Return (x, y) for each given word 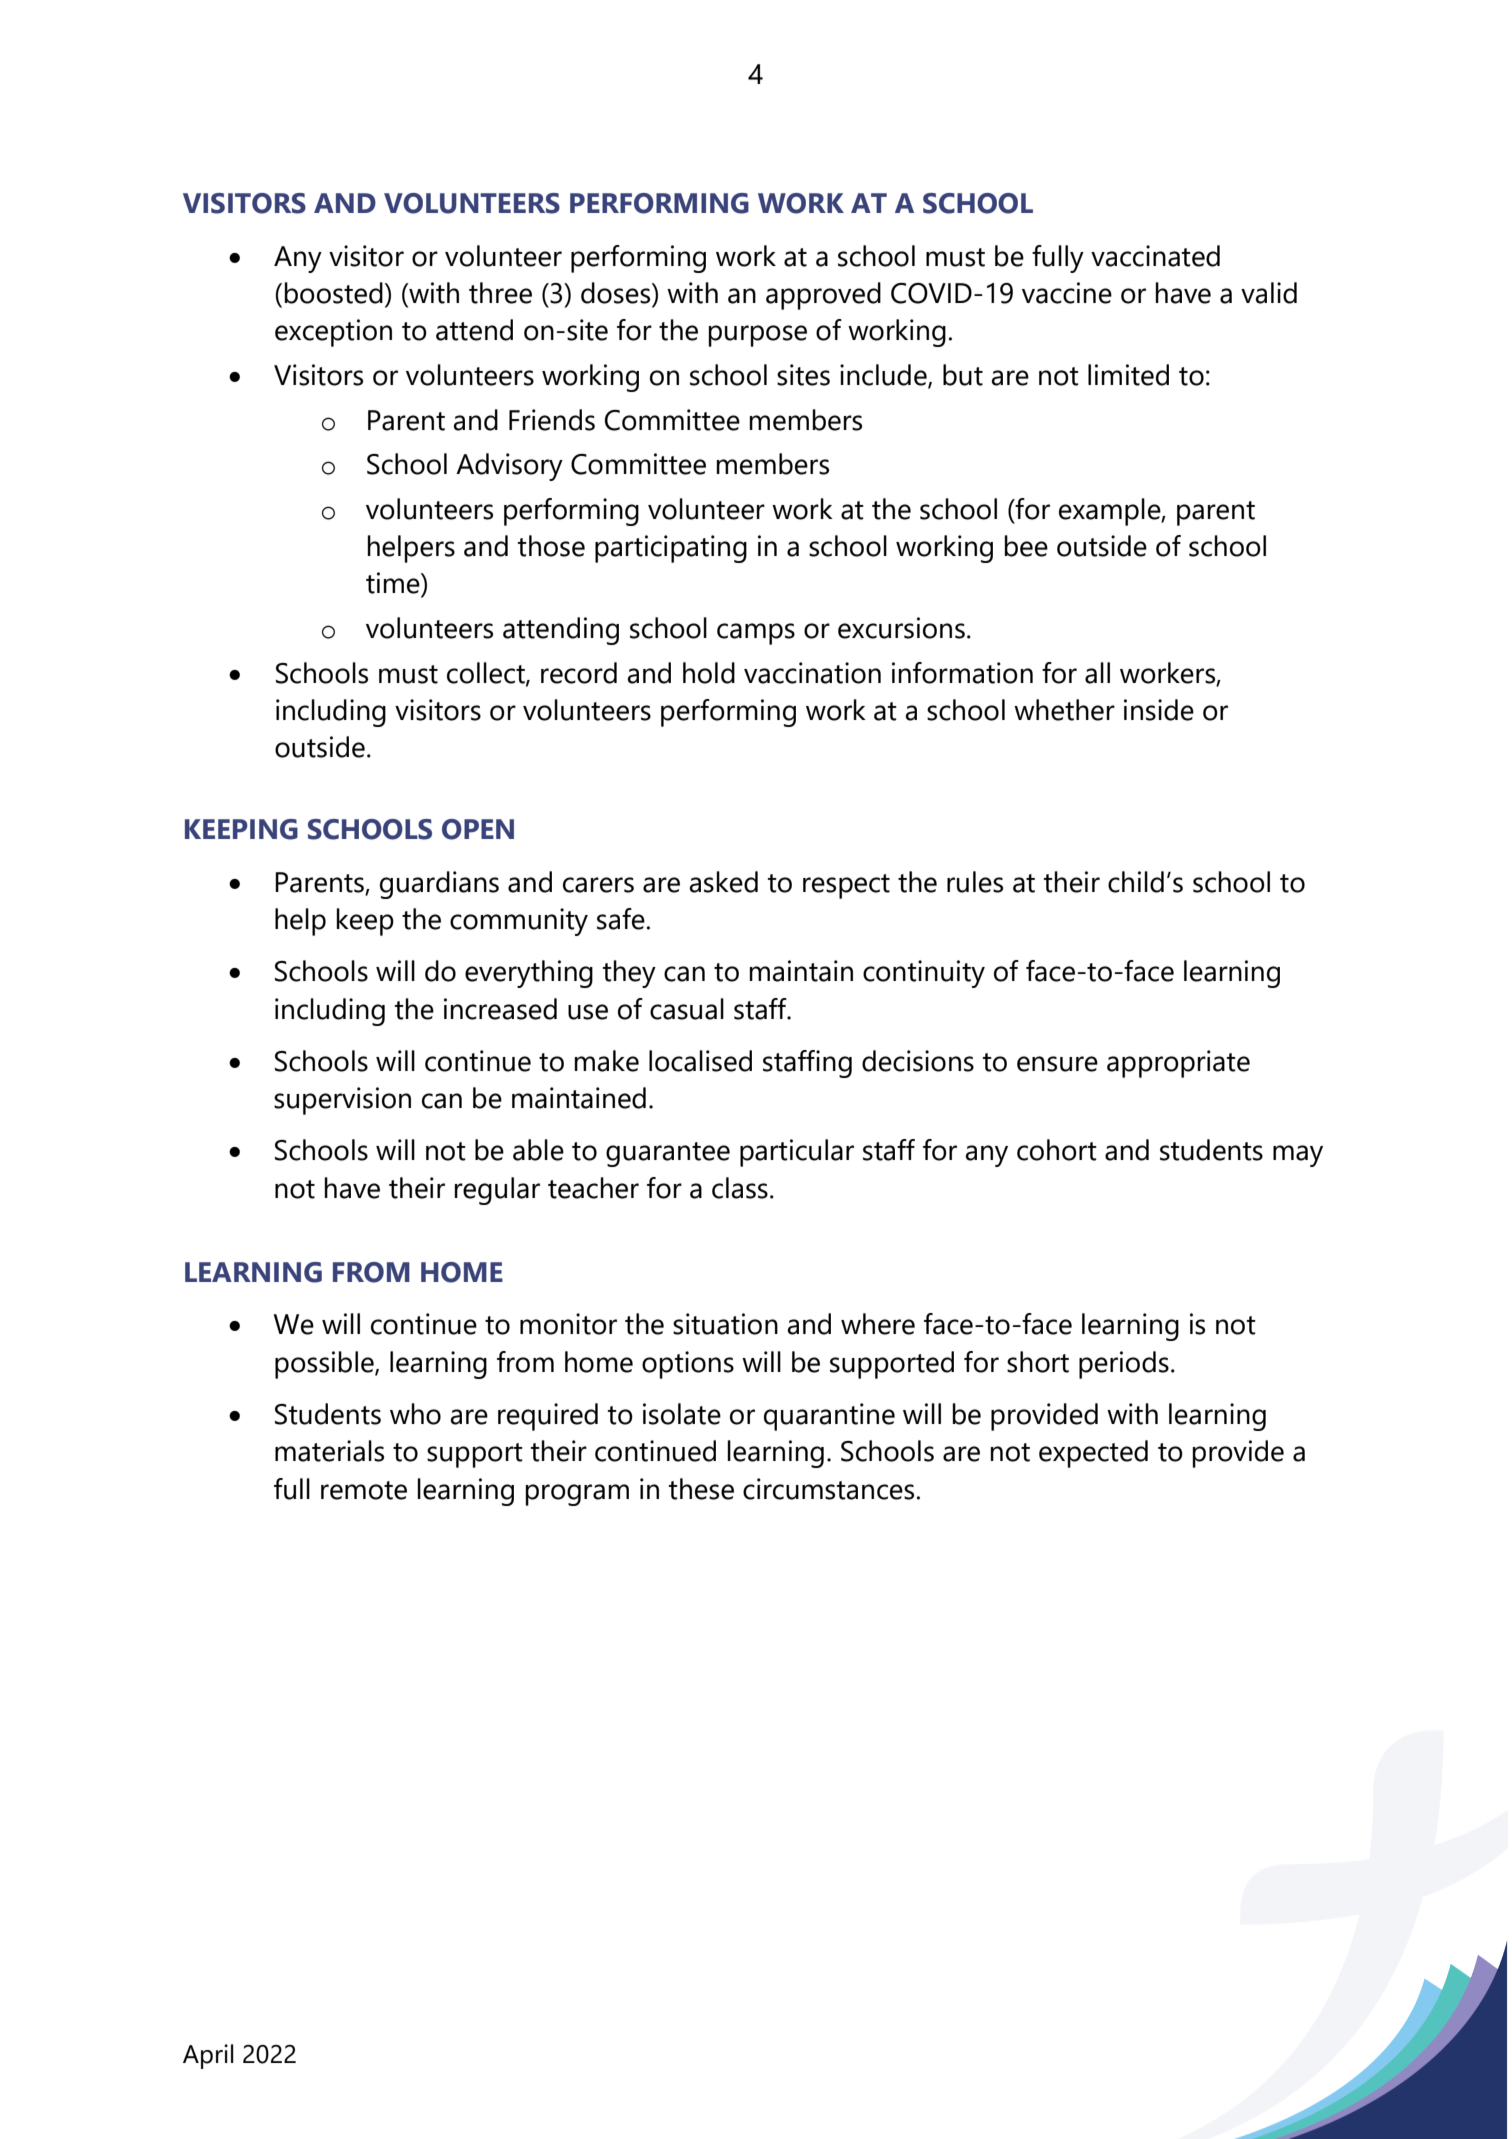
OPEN (478, 829)
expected (1093, 1454)
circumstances (828, 1489)
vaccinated (1155, 256)
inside (1159, 710)
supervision (342, 1101)
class (740, 1188)
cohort (1057, 1150)
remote (364, 1490)
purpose (757, 336)
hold (709, 673)
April (208, 2056)
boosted (333, 293)
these (701, 1489)
